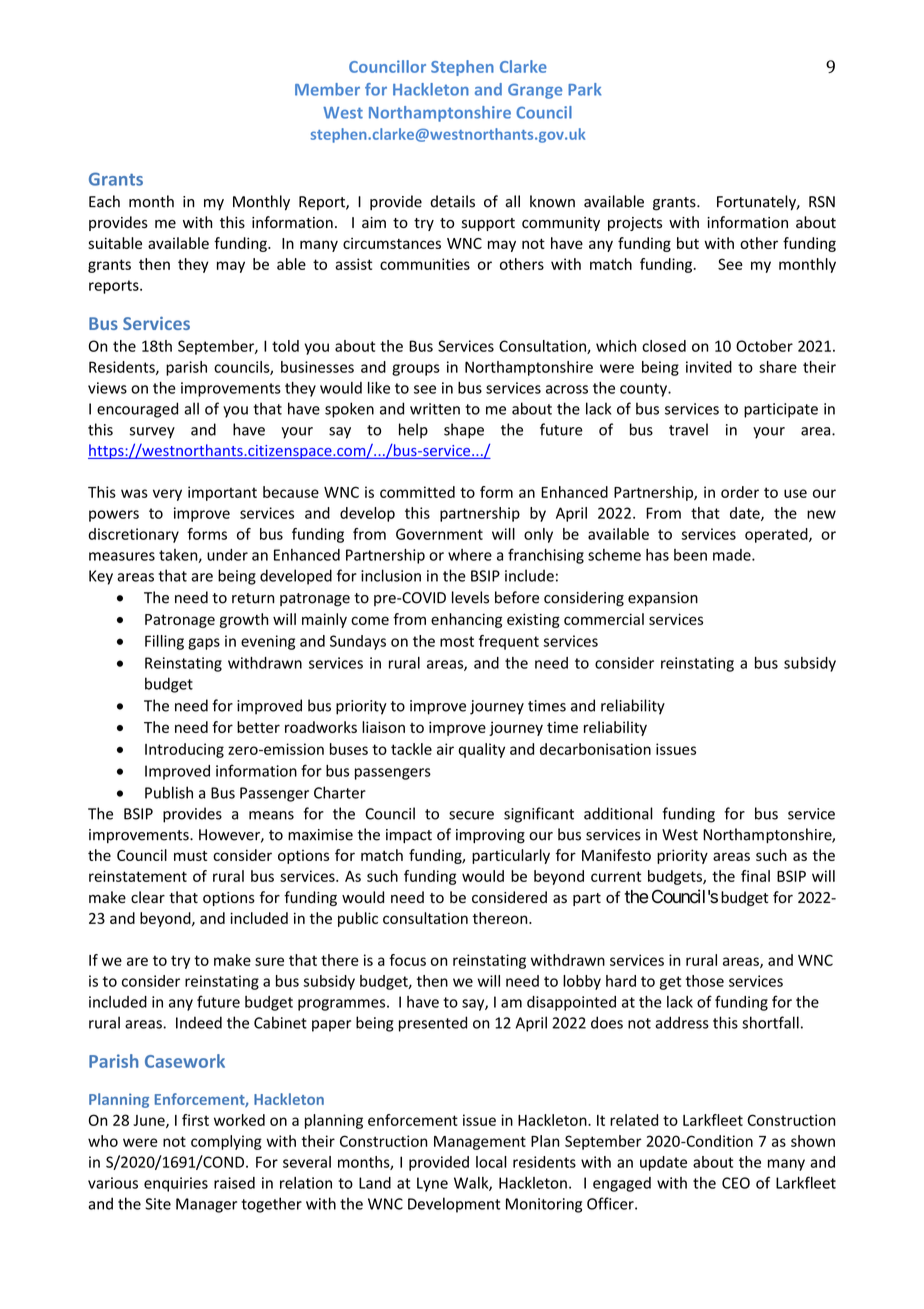 This page has height=1309, width=924. What do you see at coordinates (491, 1162) in the page?
I see `local` at bounding box center [491, 1162].
